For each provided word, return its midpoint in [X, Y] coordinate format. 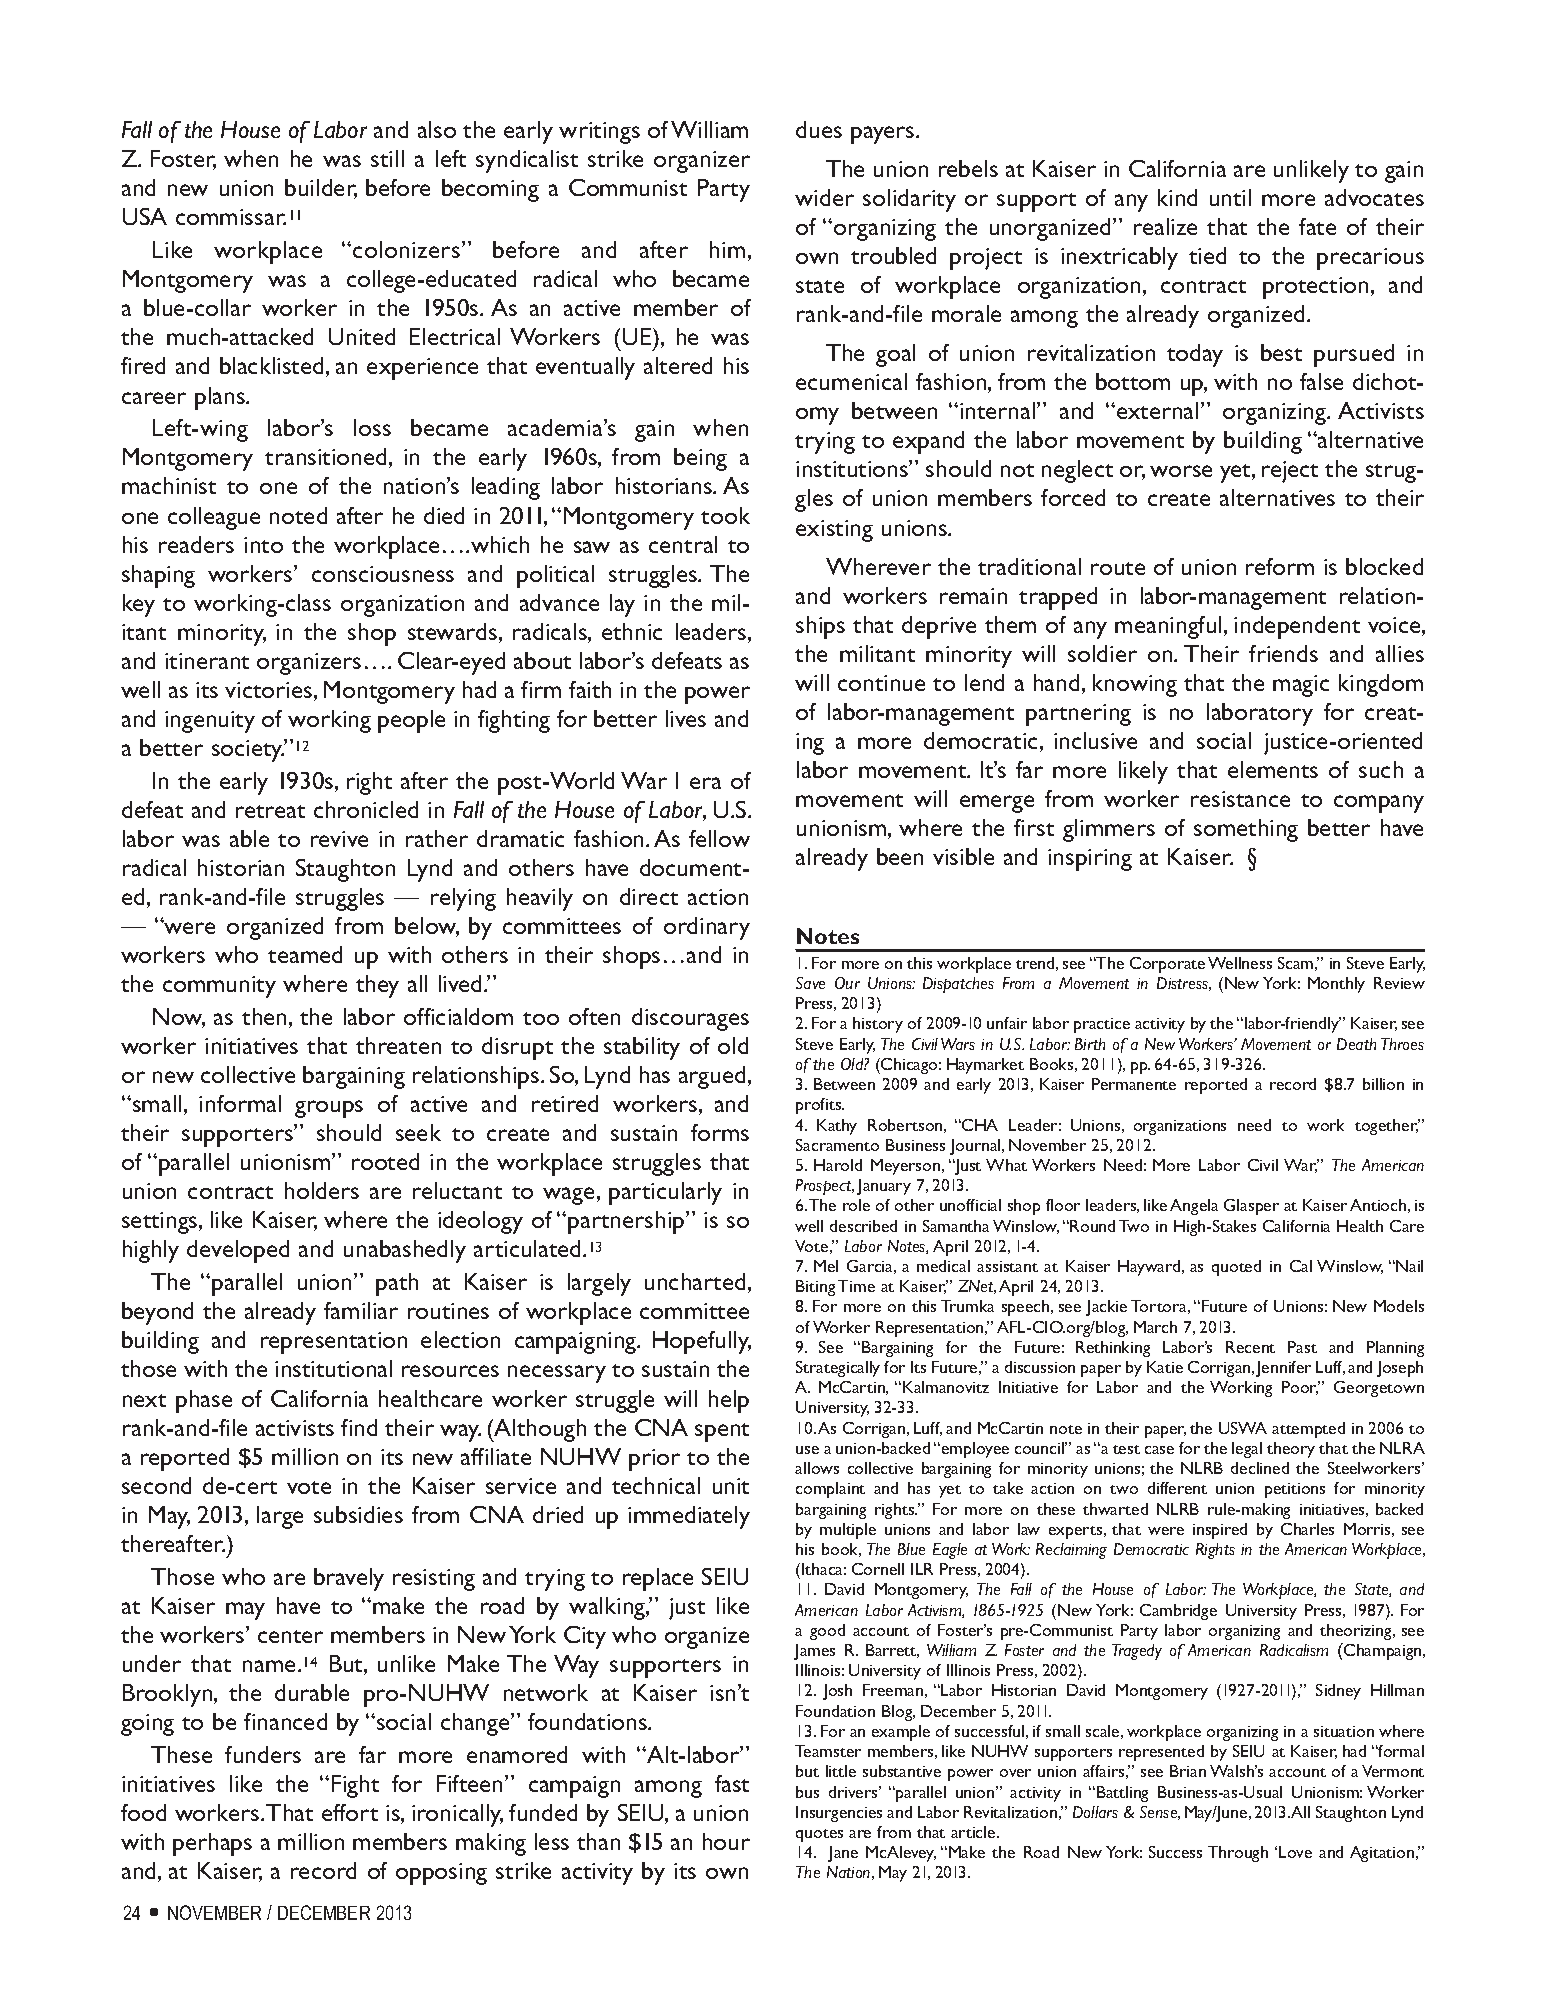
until [1230, 197]
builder [321, 189]
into [263, 545]
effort [350, 1812]
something [1246, 830]
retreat [270, 811]
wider [824, 197]
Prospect [825, 1187]
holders [322, 1190]
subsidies [358, 1514]
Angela [1194, 1207]
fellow [719, 838]
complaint [830, 1490]
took [725, 515]
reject [1290, 472]
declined [1260, 1468]
